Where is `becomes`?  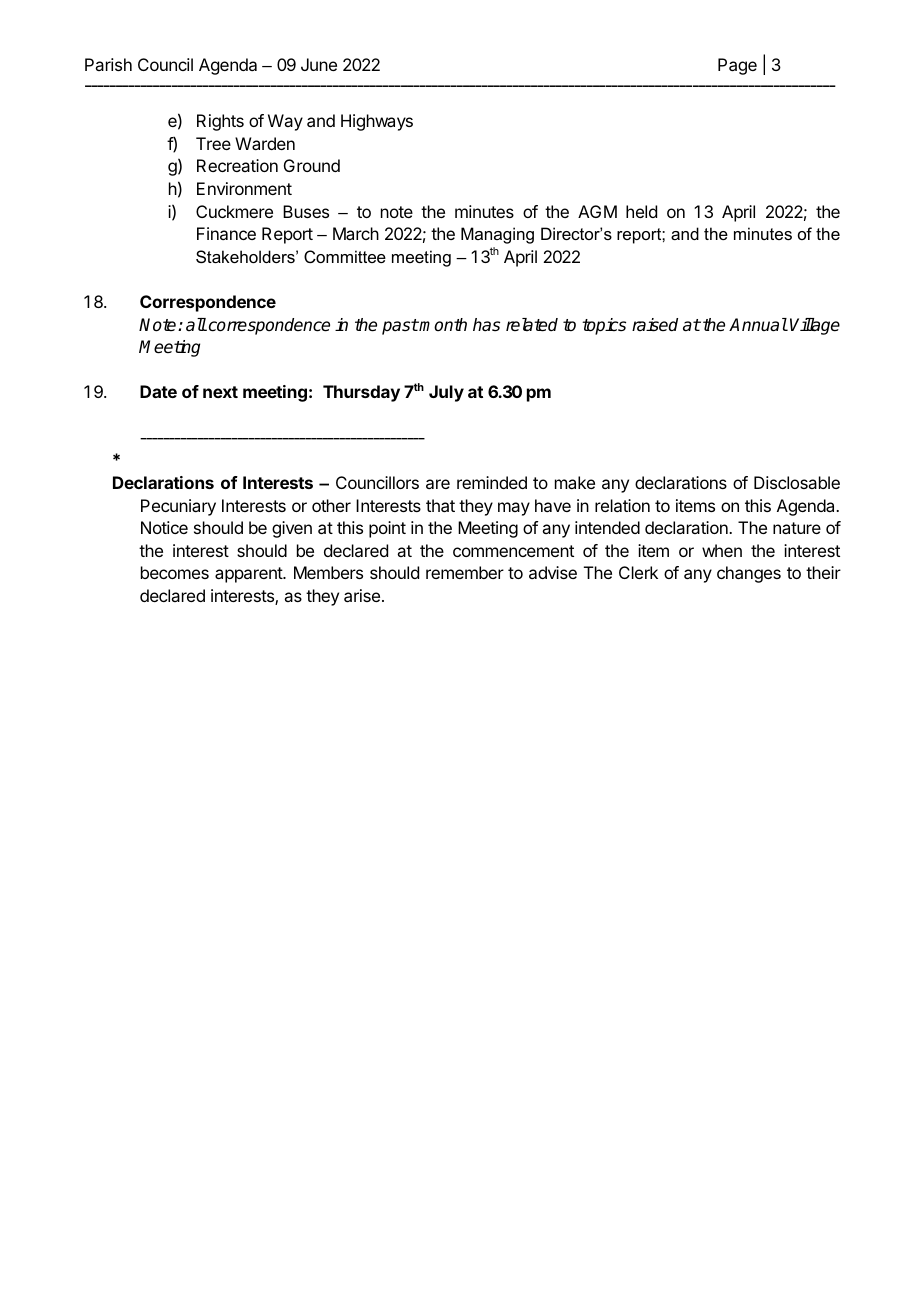
becomes is located at coordinates (175, 572).
